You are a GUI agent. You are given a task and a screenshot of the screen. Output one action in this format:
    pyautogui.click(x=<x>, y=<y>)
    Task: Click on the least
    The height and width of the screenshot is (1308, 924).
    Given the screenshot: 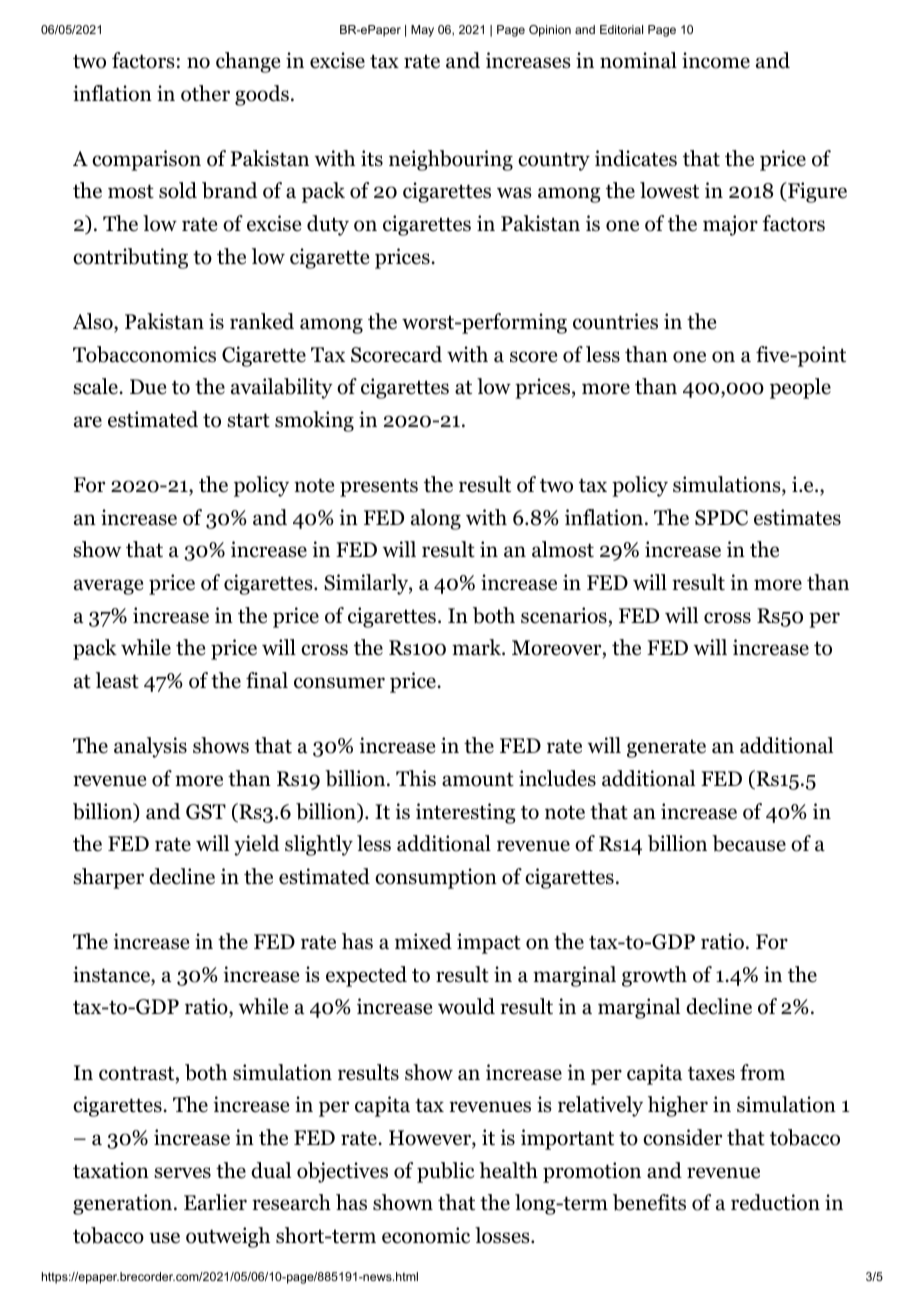 What is the action you would take?
    pyautogui.click(x=117, y=680)
